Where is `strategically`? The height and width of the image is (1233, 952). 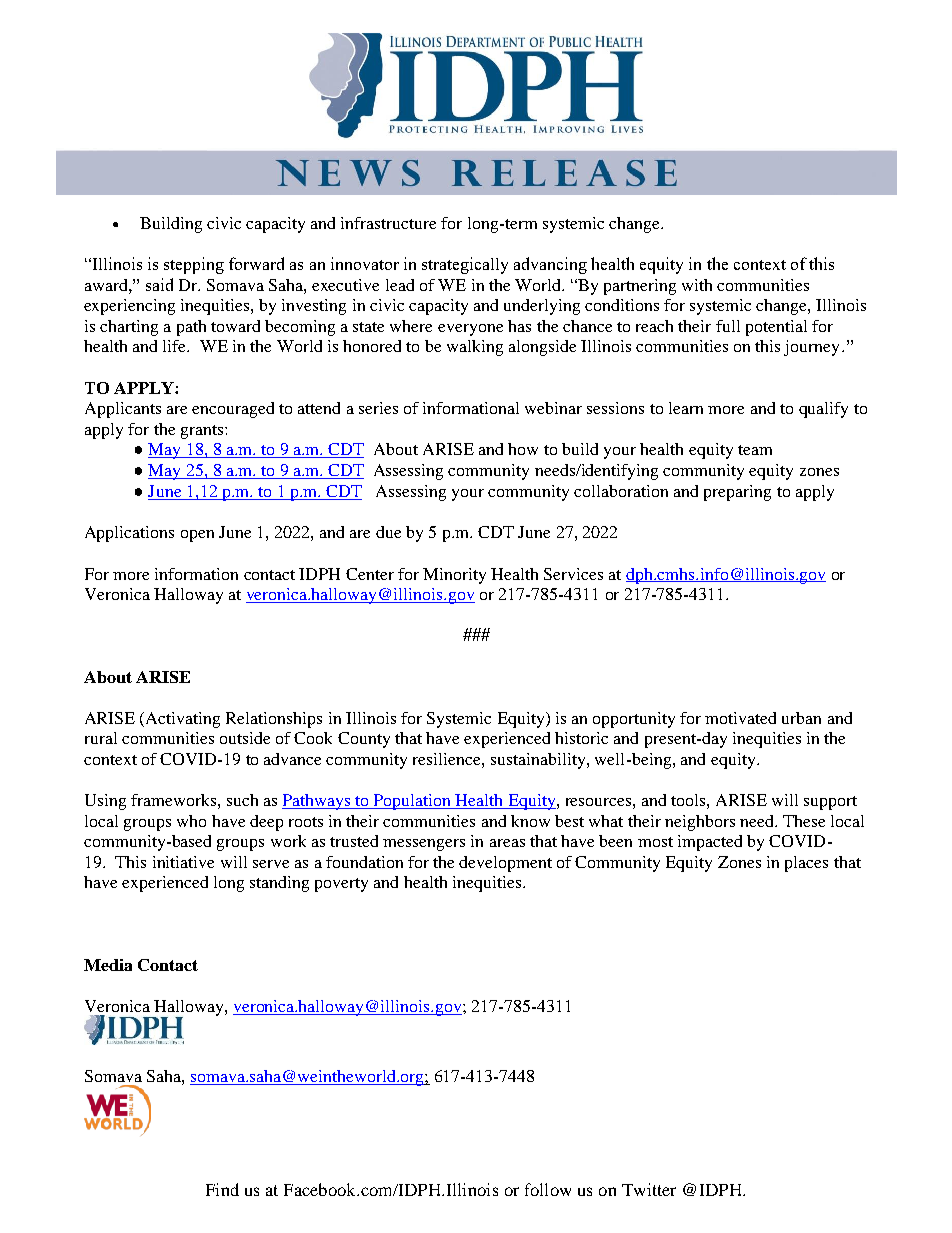
strategically is located at coordinates (465, 265).
